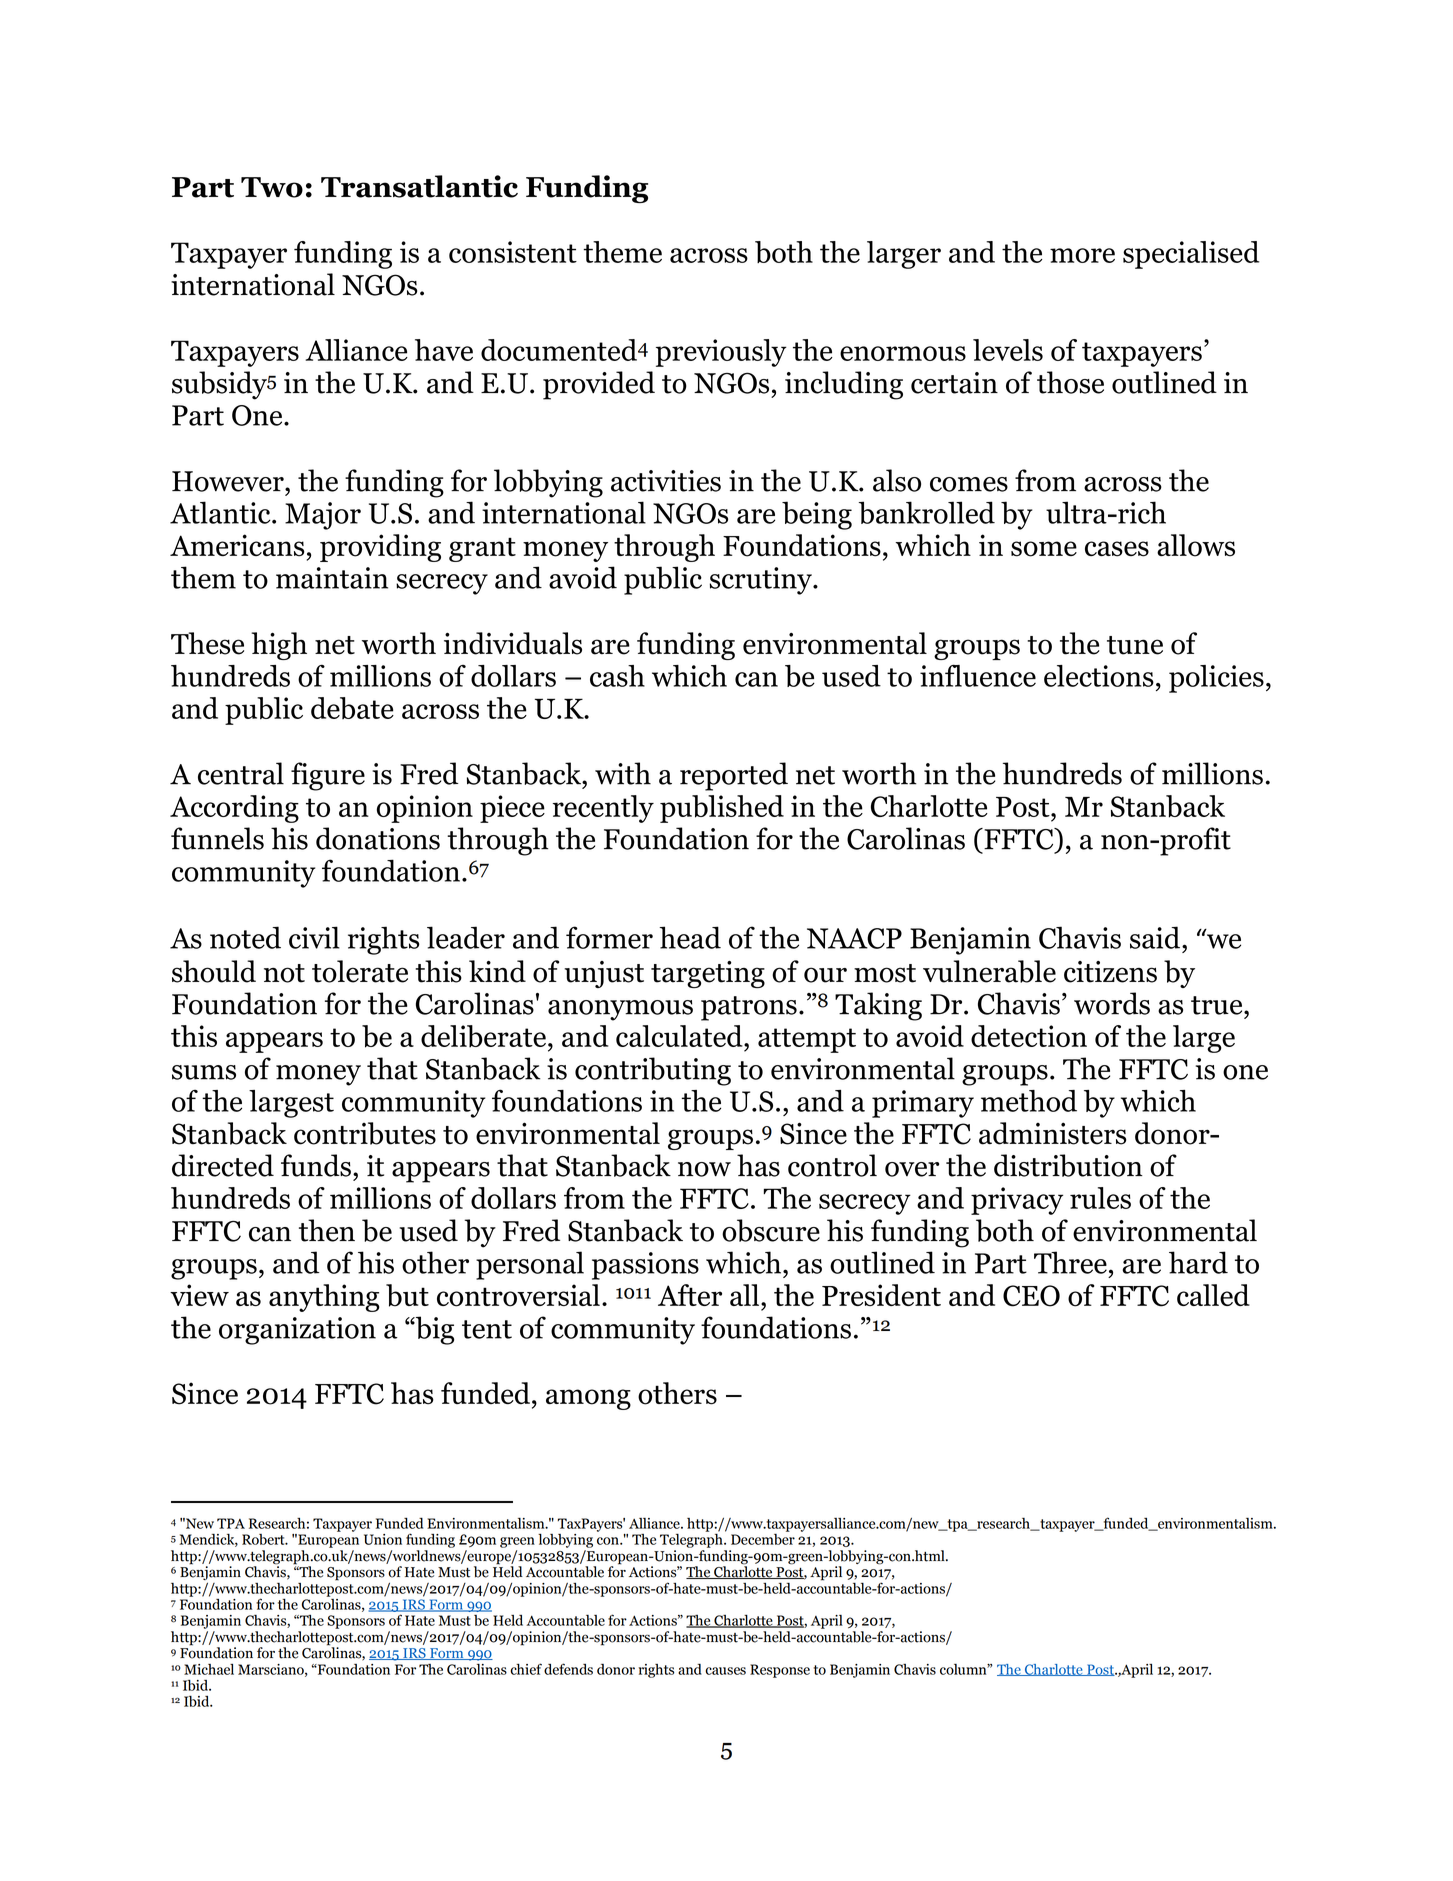  What do you see at coordinates (721, 353) in the document?
I see `previously` at bounding box center [721, 353].
